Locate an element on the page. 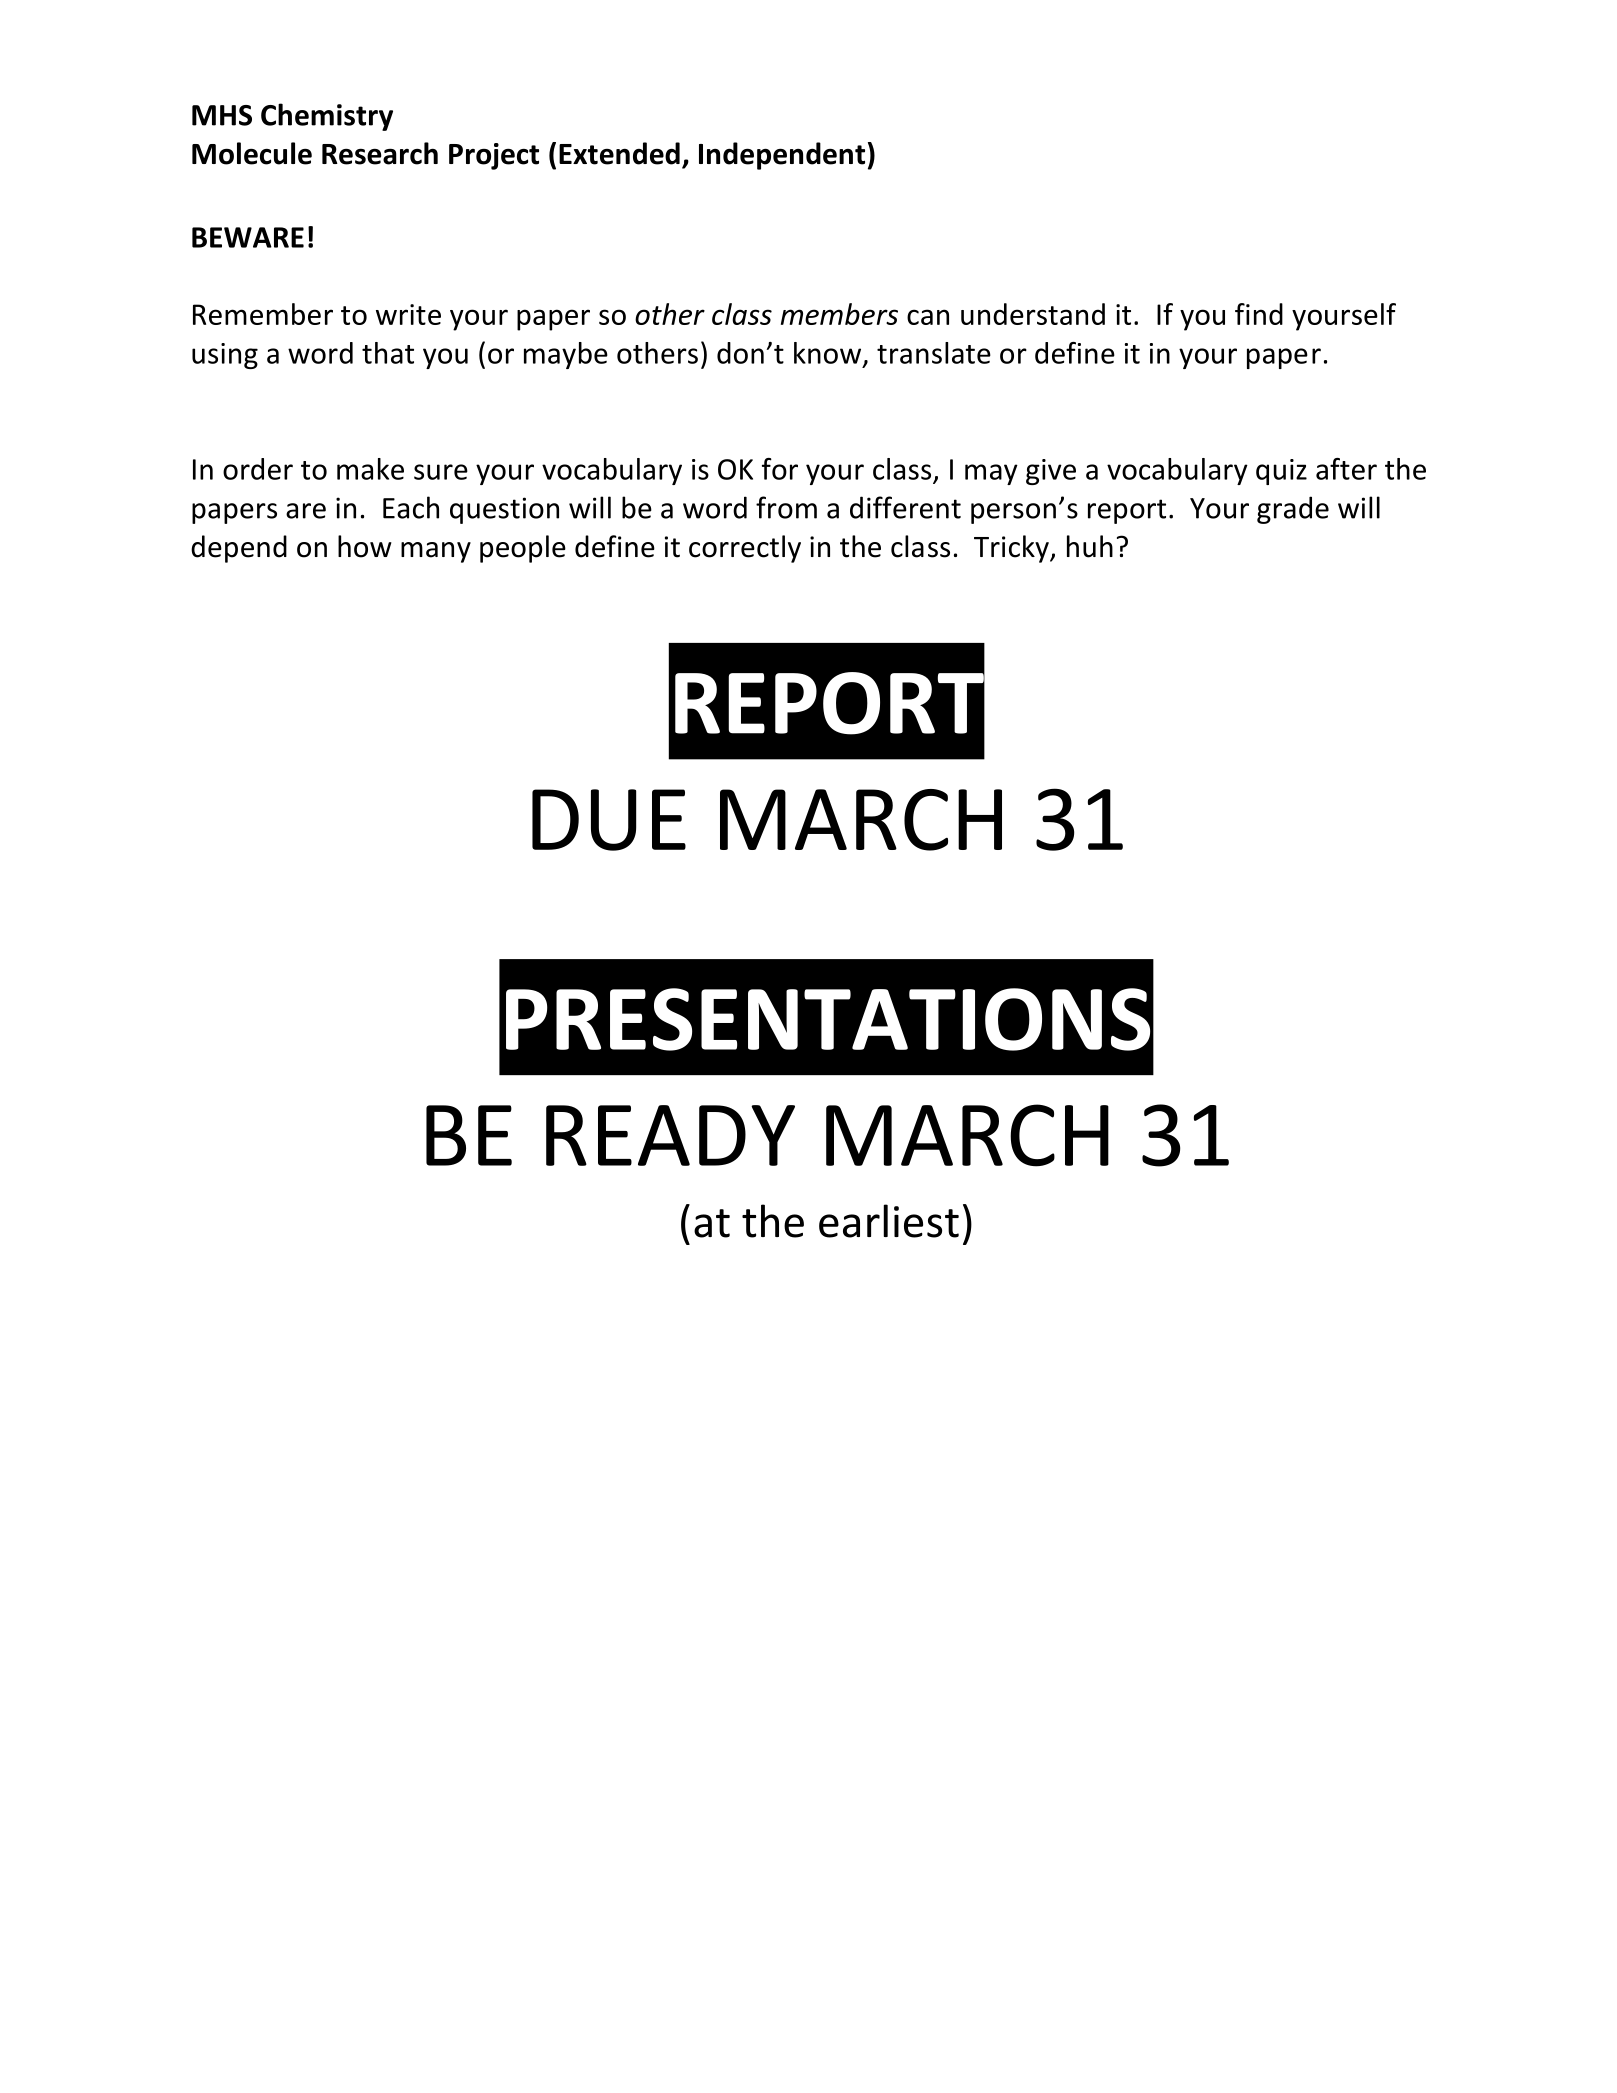 The image size is (1617, 2093). Extended is located at coordinates (619, 153).
